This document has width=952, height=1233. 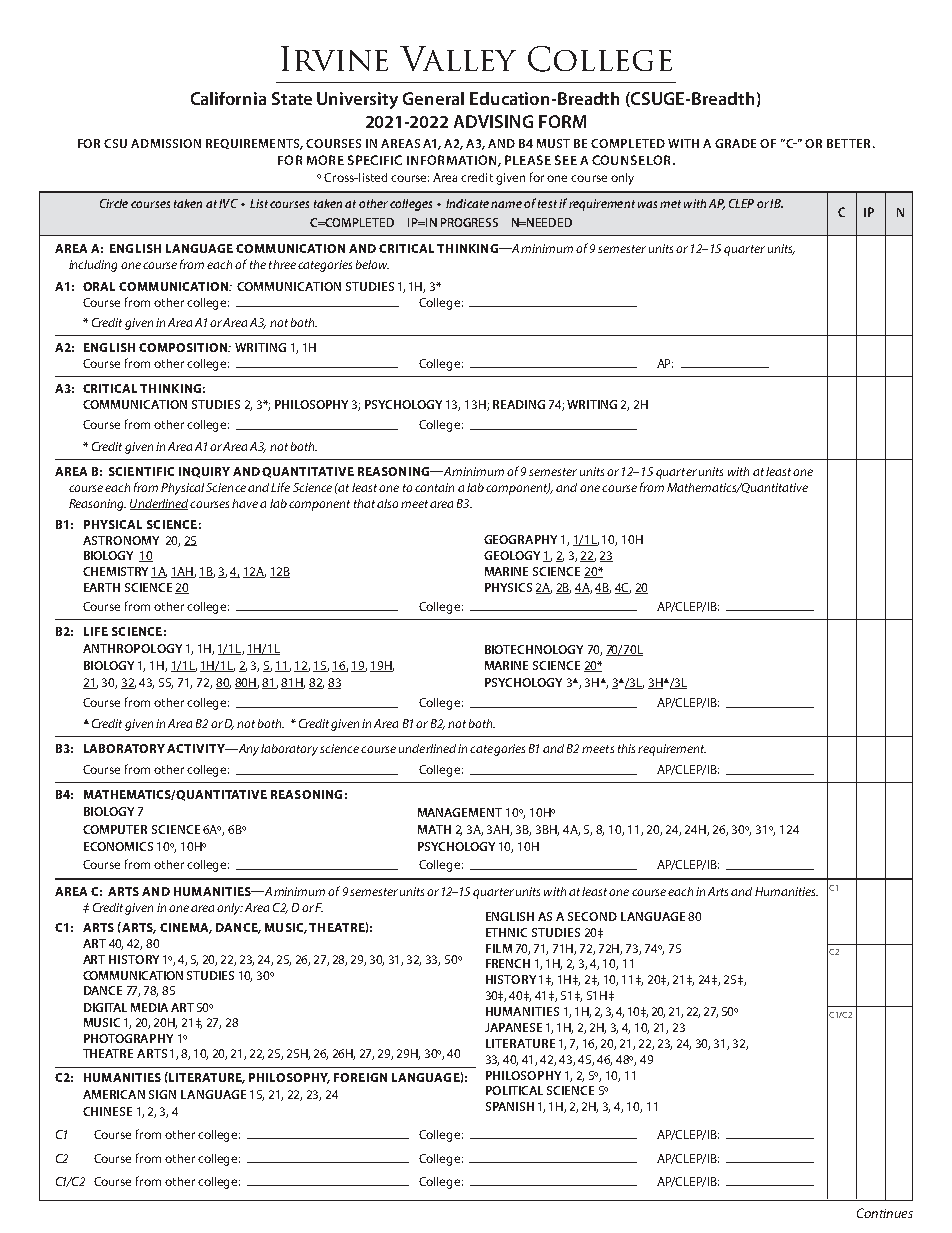 What do you see at coordinates (132, 648) in the document?
I see `ANTHROPOLOGY` at bounding box center [132, 648].
